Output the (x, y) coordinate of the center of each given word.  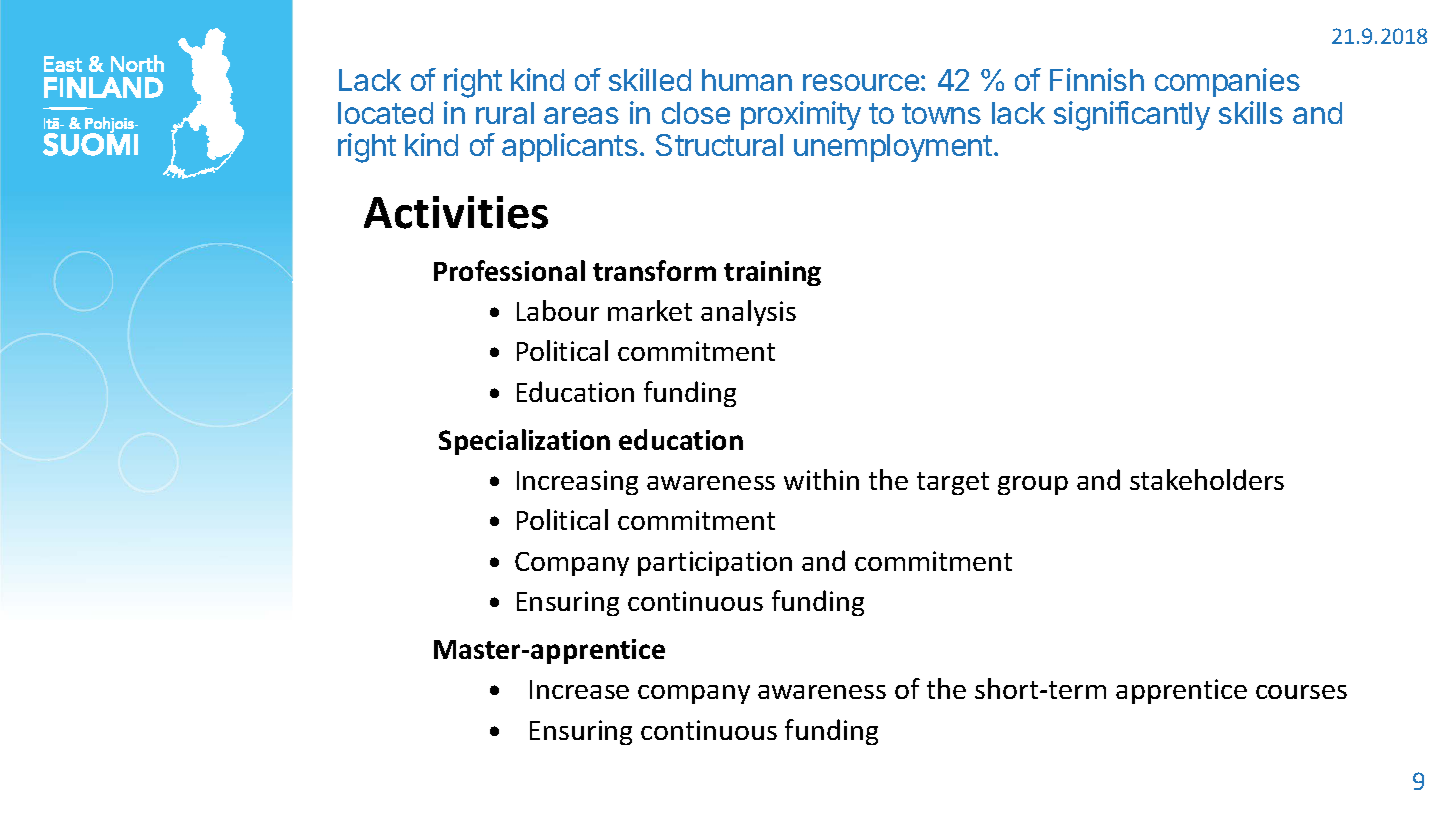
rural (505, 113)
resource (861, 82)
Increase (579, 689)
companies (1227, 82)
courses (1301, 692)
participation (715, 563)
